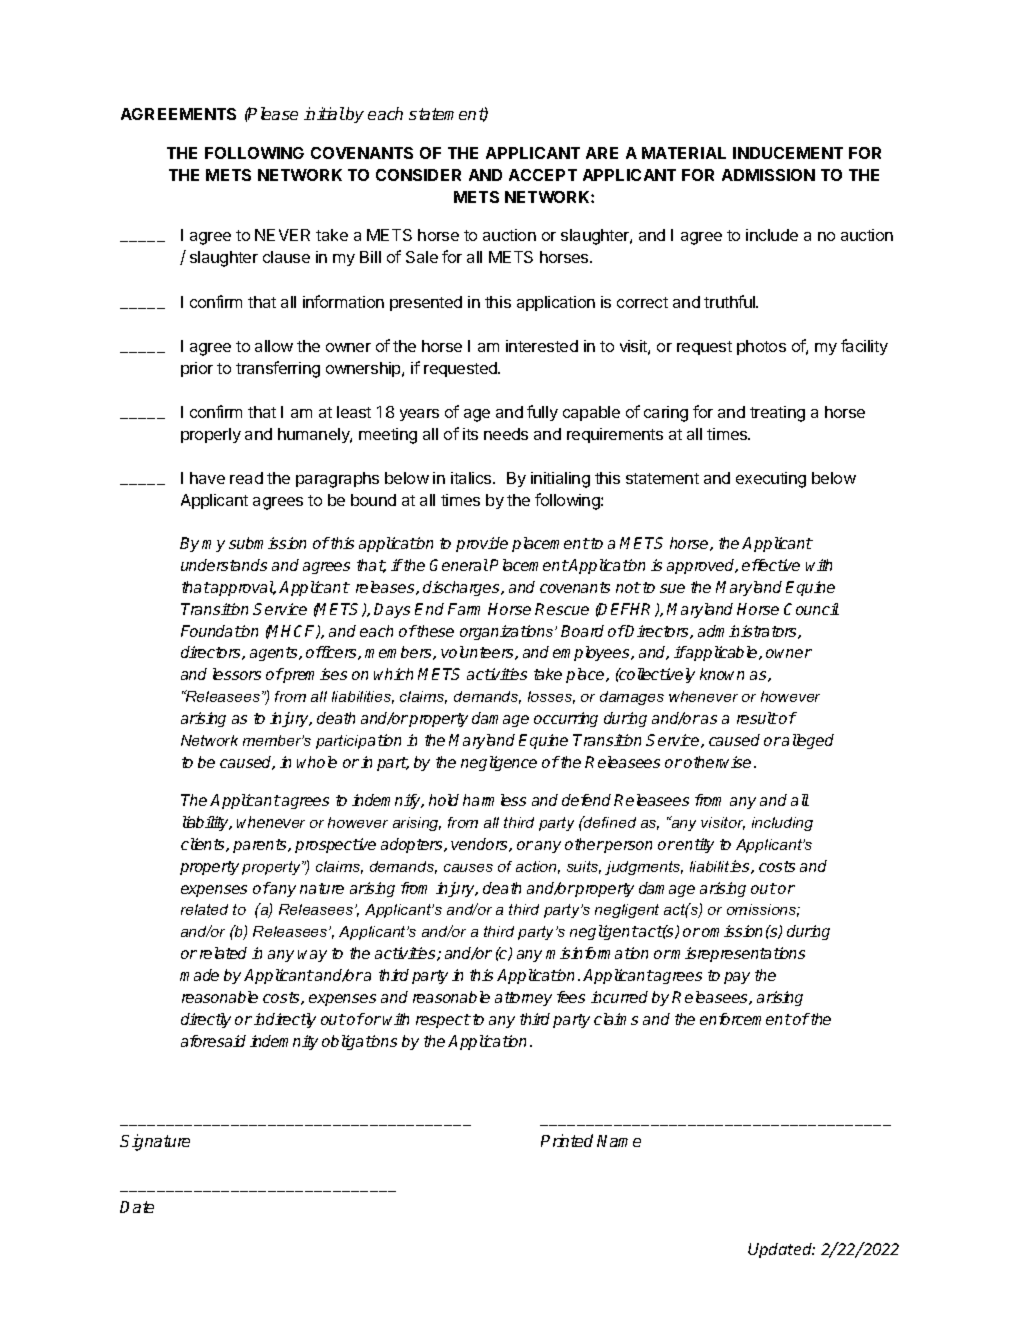  Describe the element at coordinates (494, 800) in the screenshot. I see `harmless` at that location.
